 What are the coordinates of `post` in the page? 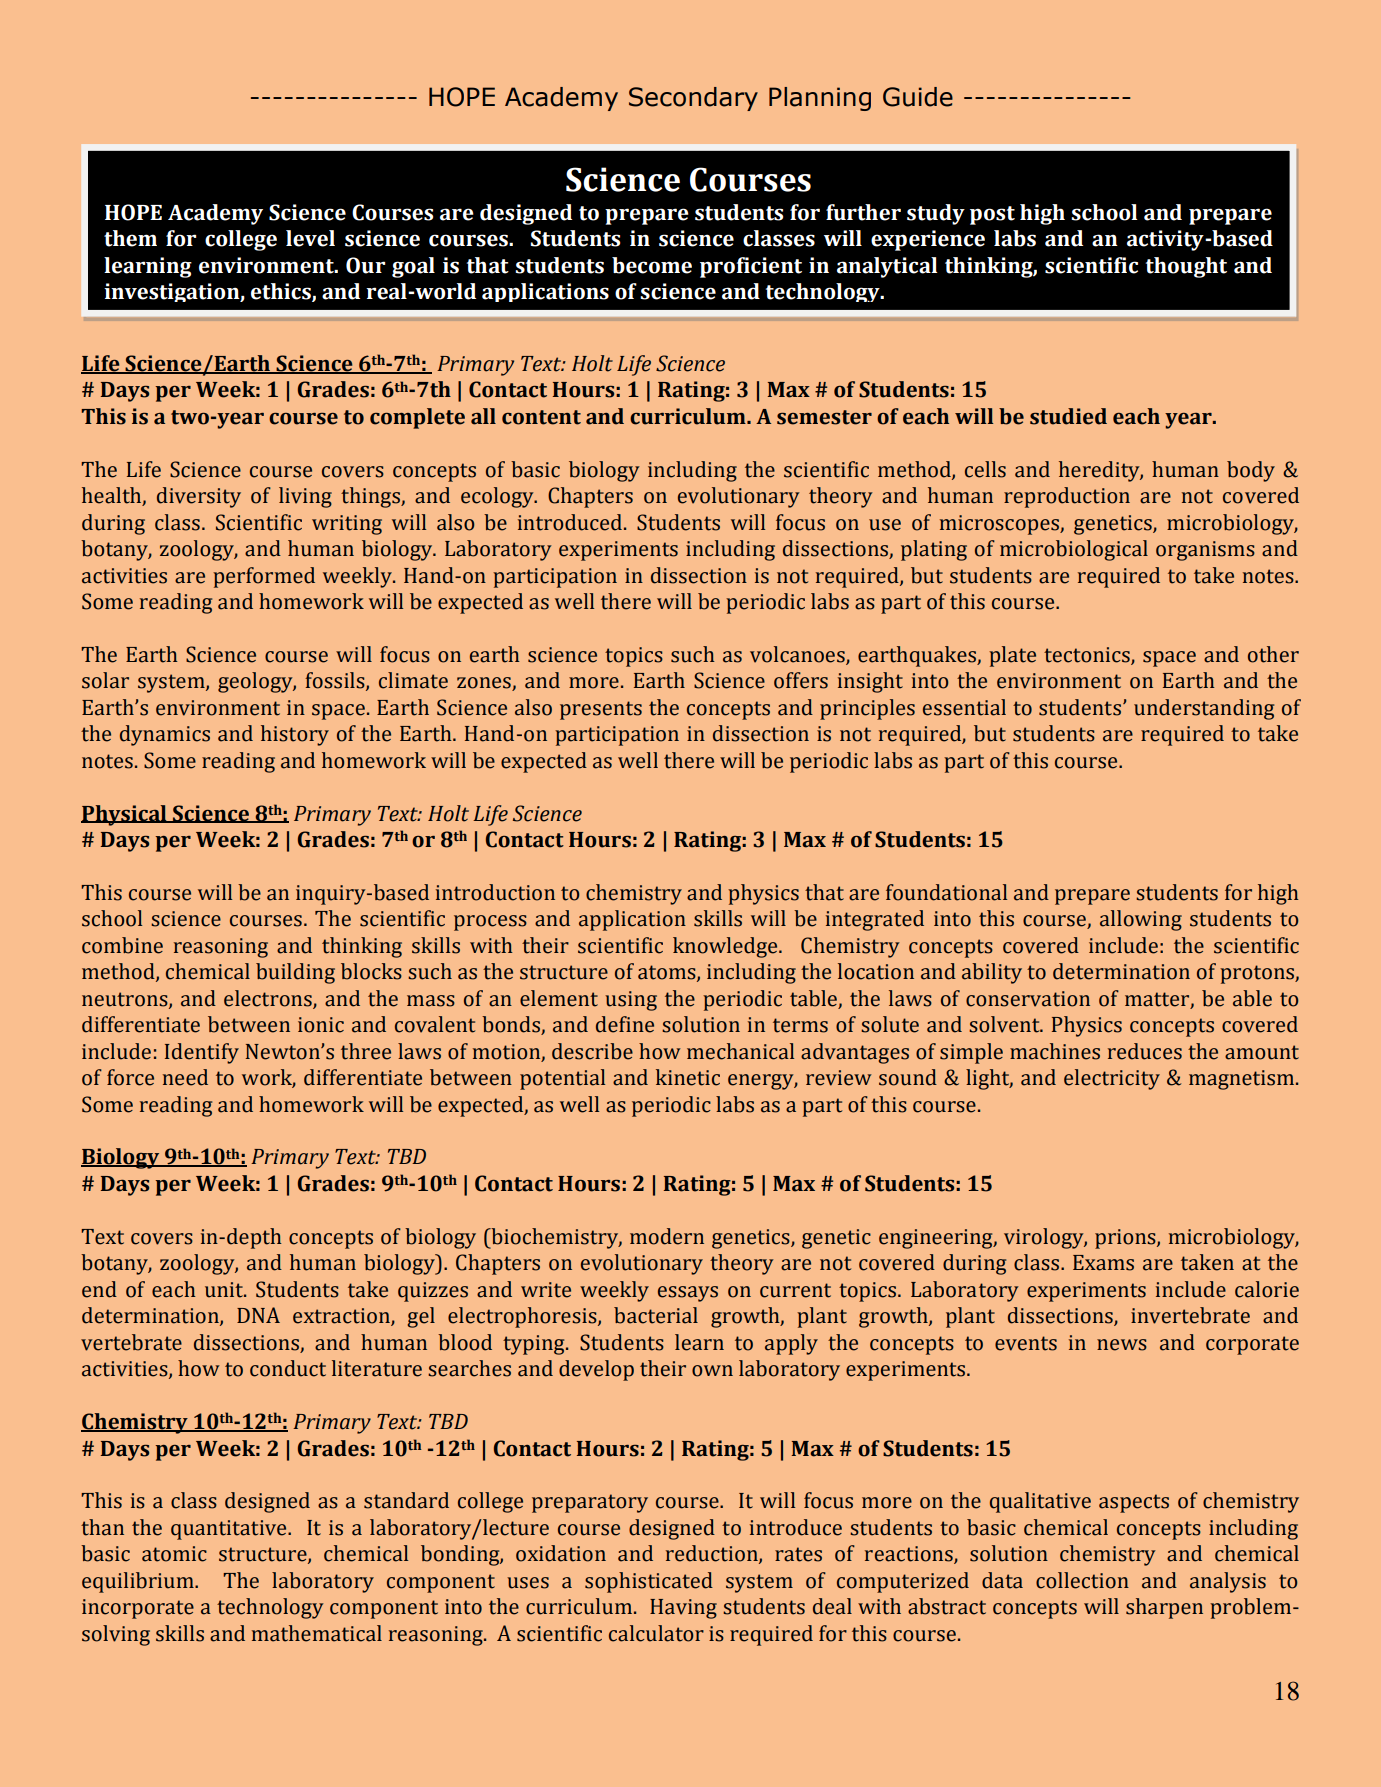 It's located at (992, 215).
